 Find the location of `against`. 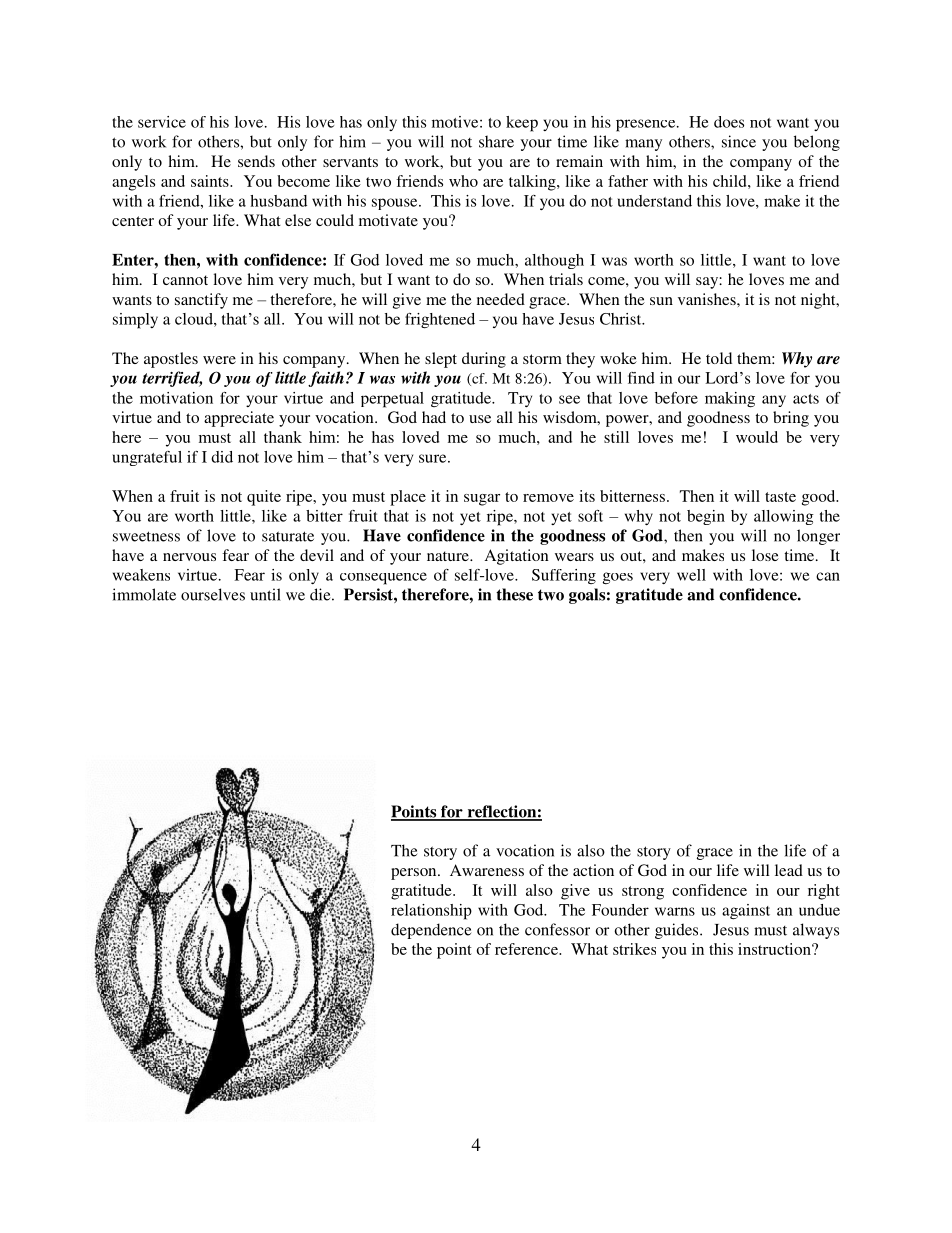

against is located at coordinates (746, 912).
